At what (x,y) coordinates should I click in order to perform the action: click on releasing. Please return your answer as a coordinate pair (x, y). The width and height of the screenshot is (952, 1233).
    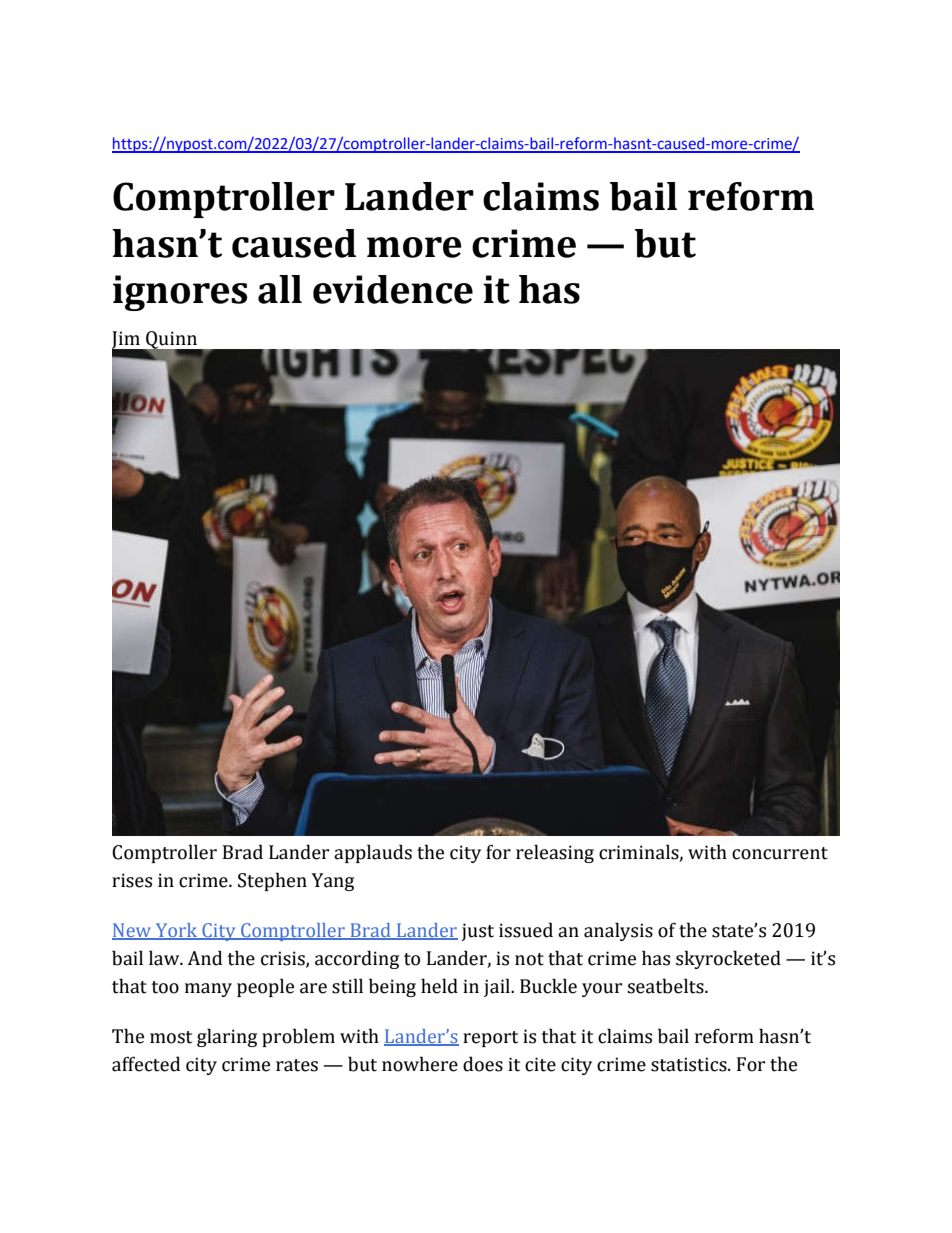
    Looking at the image, I should click on (555, 853).
